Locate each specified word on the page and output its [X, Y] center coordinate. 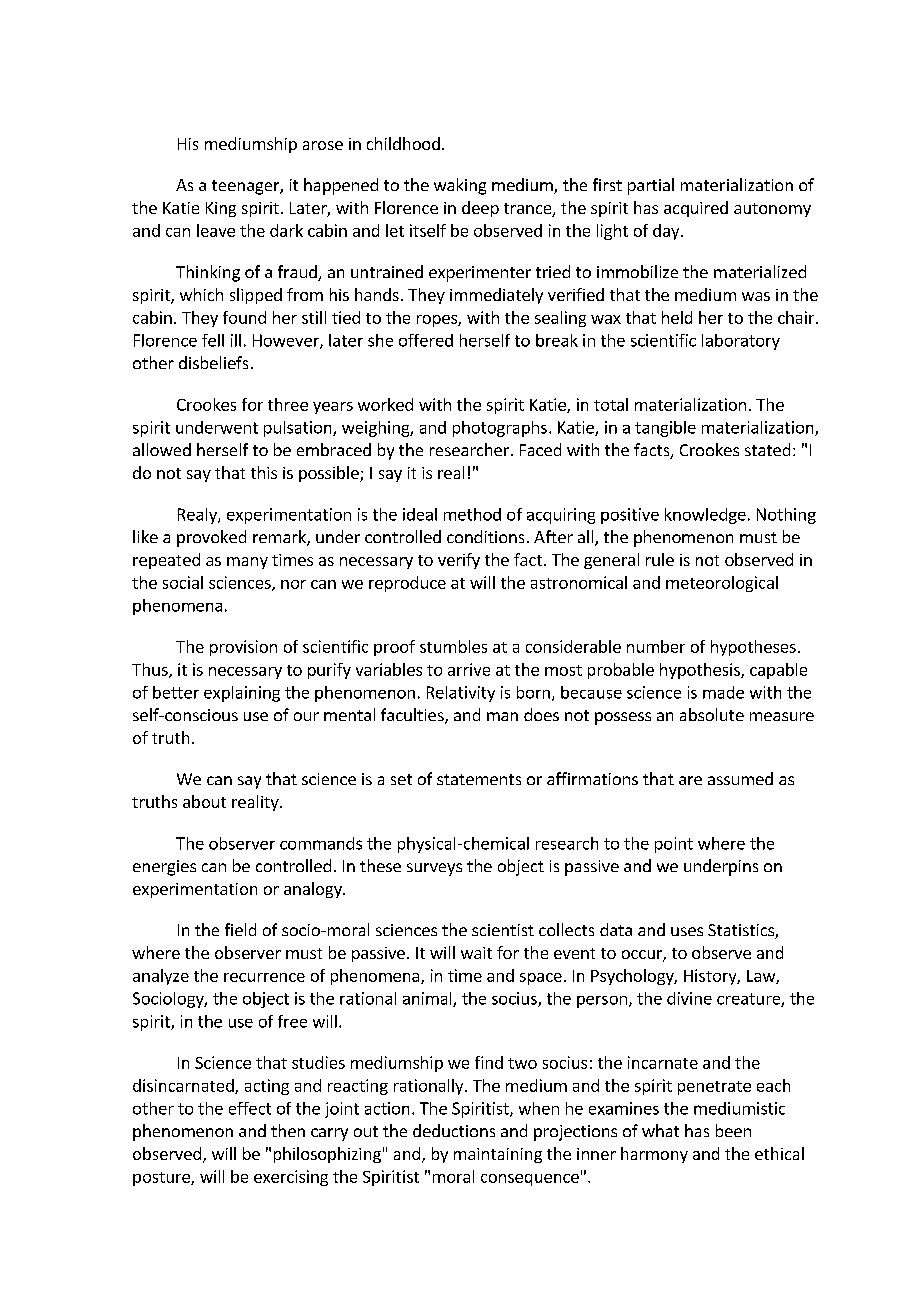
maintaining [498, 1155]
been [733, 1130]
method [472, 514]
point [674, 845]
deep [480, 209]
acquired [696, 209]
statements [479, 779]
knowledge [705, 516]
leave [216, 230]
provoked [211, 538]
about [204, 801]
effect [250, 1108]
